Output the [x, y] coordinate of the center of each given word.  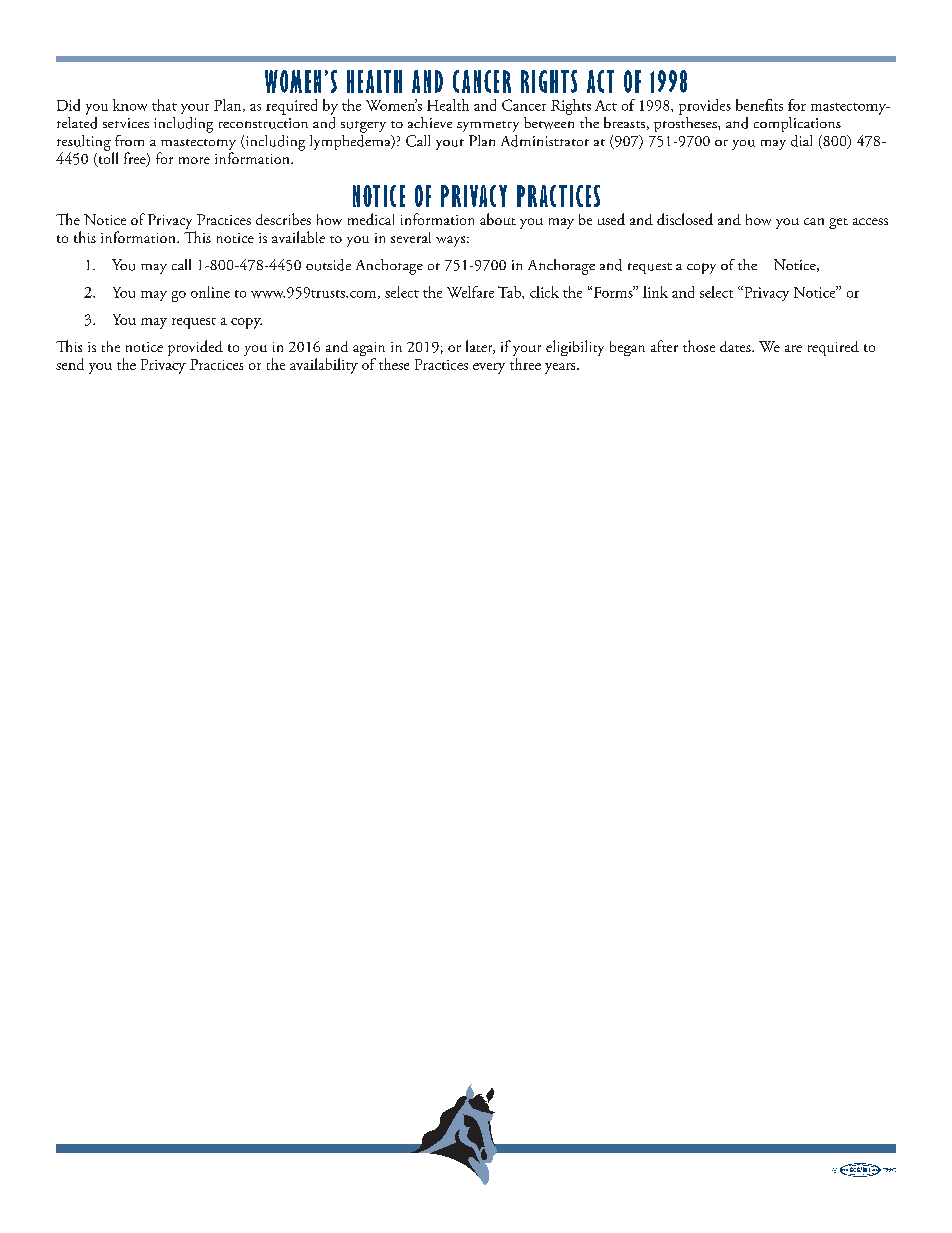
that [164, 105]
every [489, 368]
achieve [430, 122]
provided [195, 348]
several [411, 237]
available [298, 237]
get [838, 223]
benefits [759, 105]
